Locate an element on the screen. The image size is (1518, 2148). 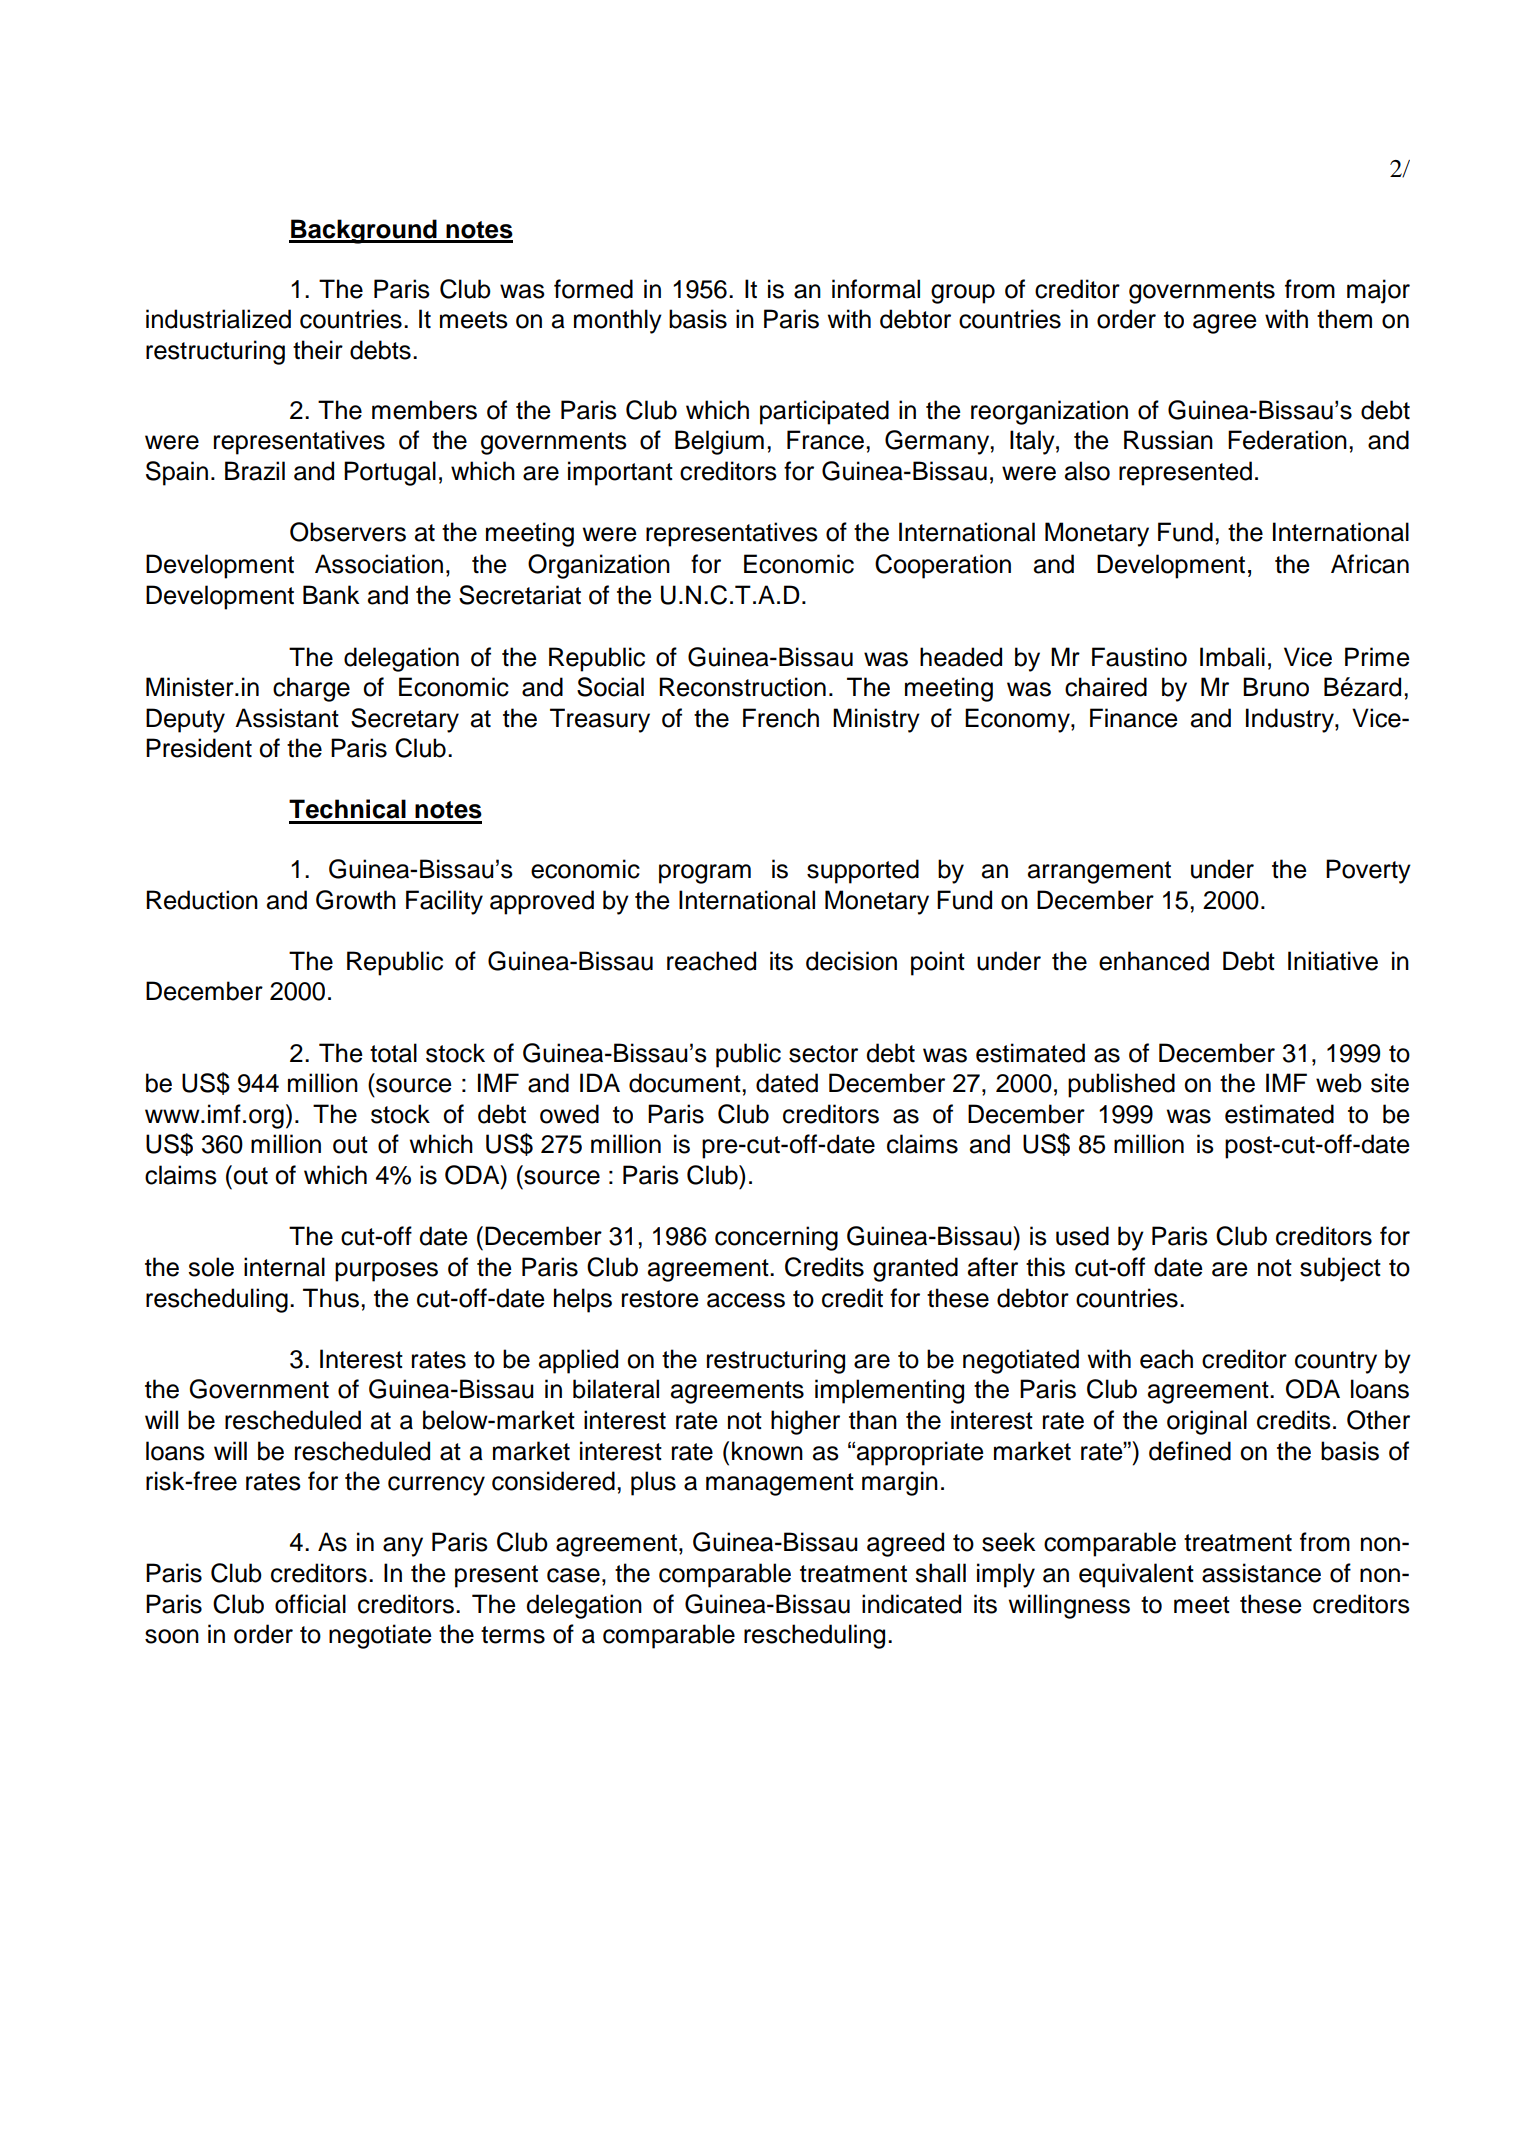
informal is located at coordinates (876, 289).
